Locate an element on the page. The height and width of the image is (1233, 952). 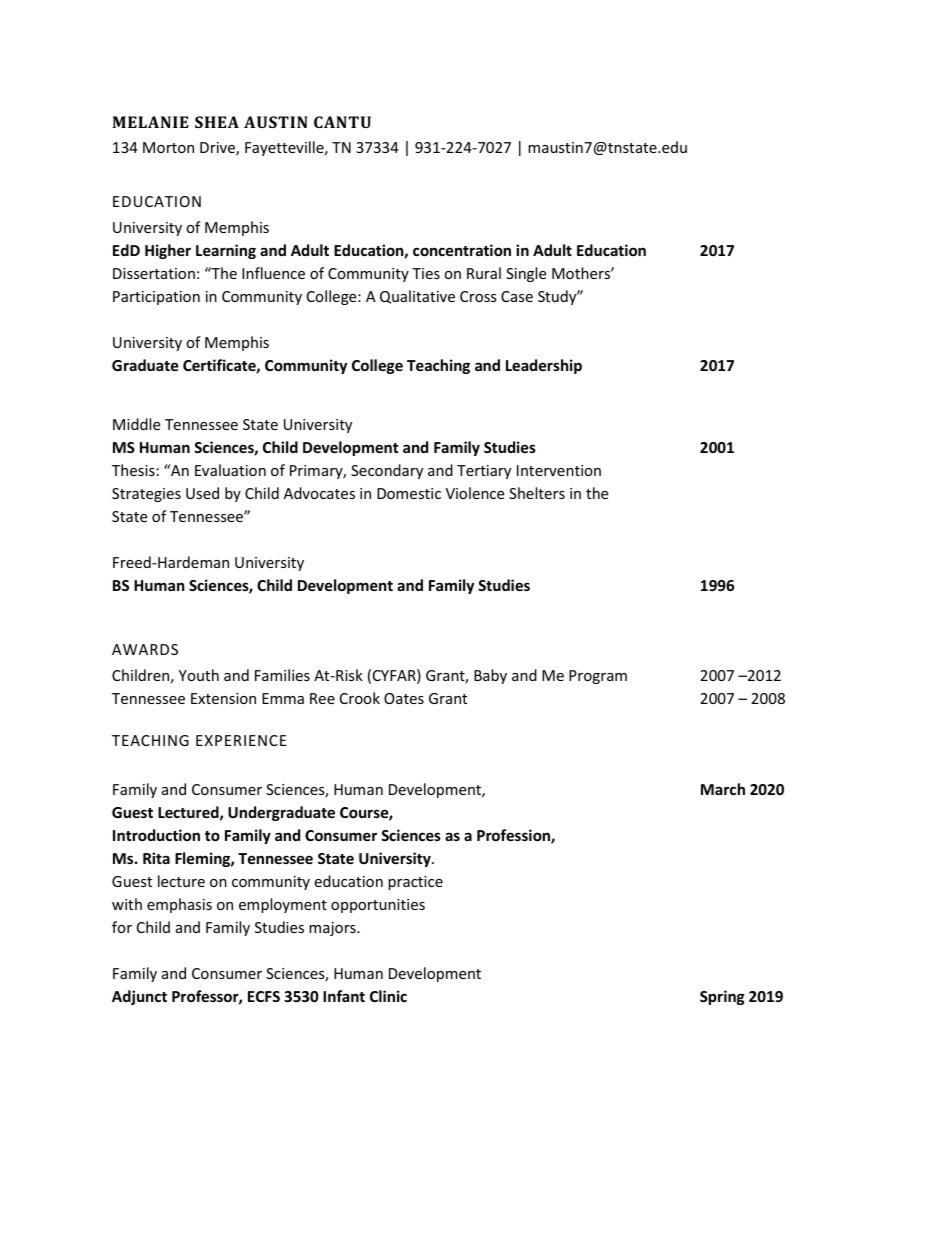
Shelters is located at coordinates (537, 493).
